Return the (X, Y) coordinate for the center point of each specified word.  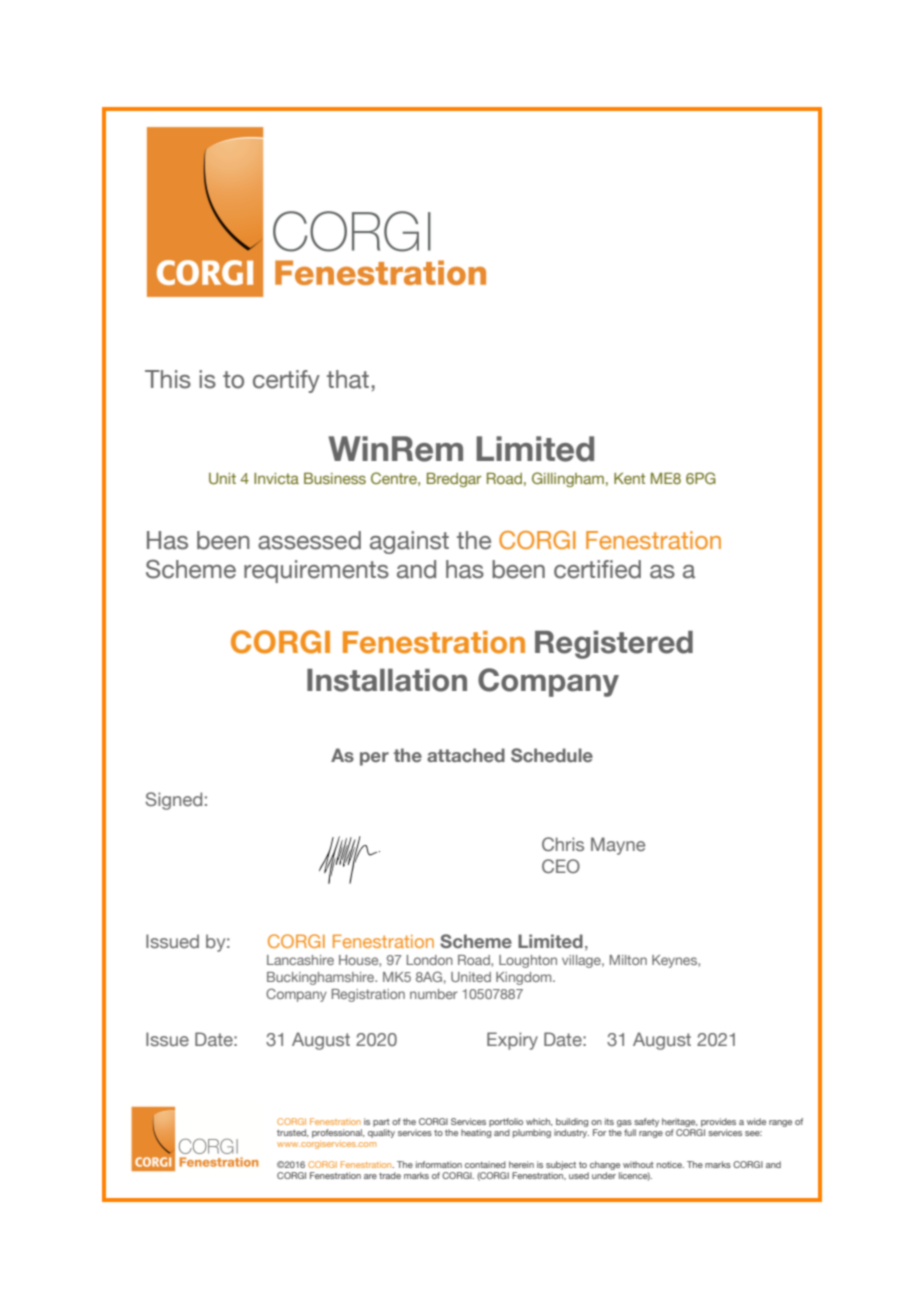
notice (670, 1164)
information (439, 1164)
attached (466, 755)
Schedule (552, 755)
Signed (174, 801)
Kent (629, 478)
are (370, 1176)
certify (286, 381)
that (348, 379)
